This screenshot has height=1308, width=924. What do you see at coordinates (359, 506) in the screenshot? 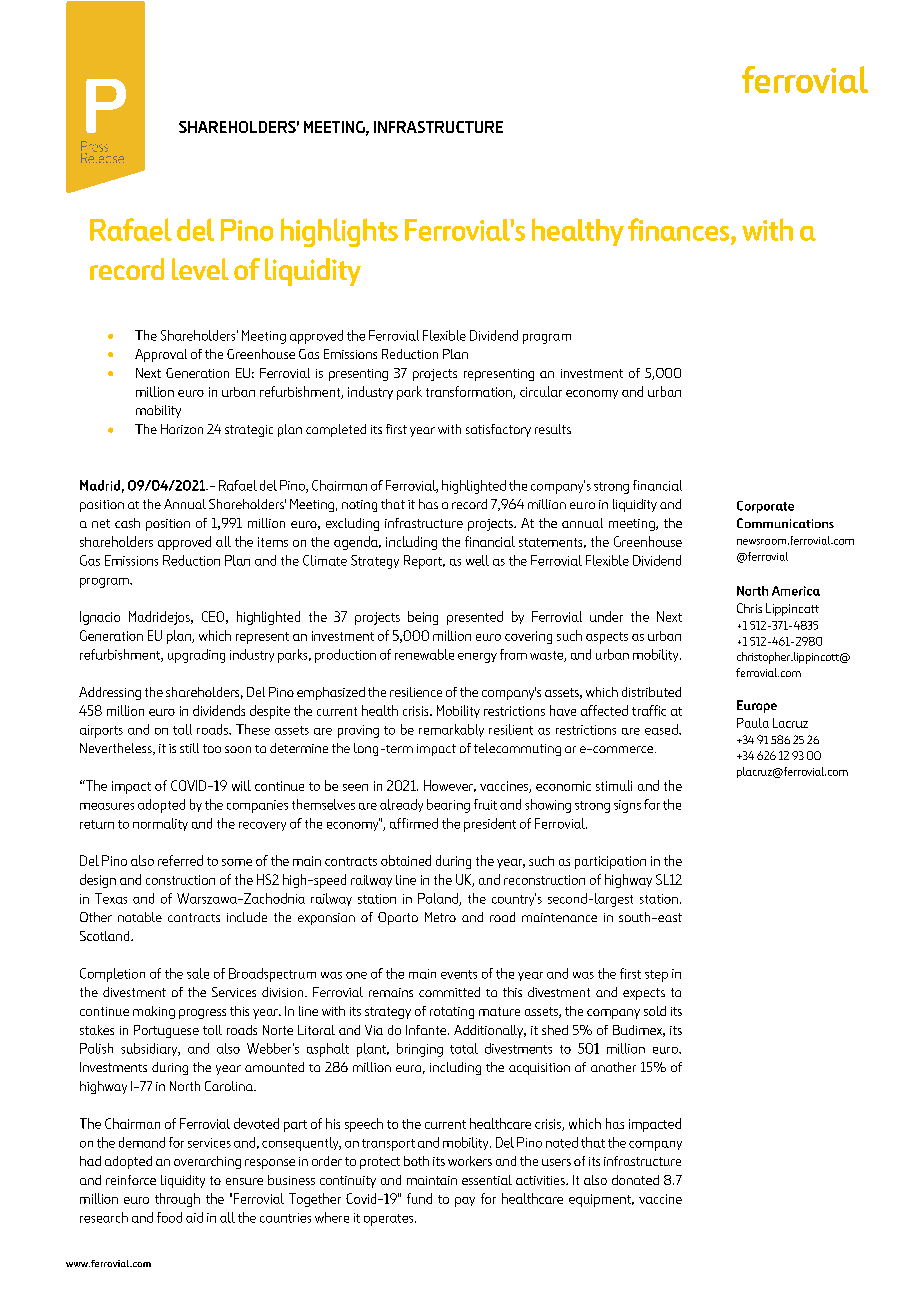
I see `noting` at bounding box center [359, 506].
